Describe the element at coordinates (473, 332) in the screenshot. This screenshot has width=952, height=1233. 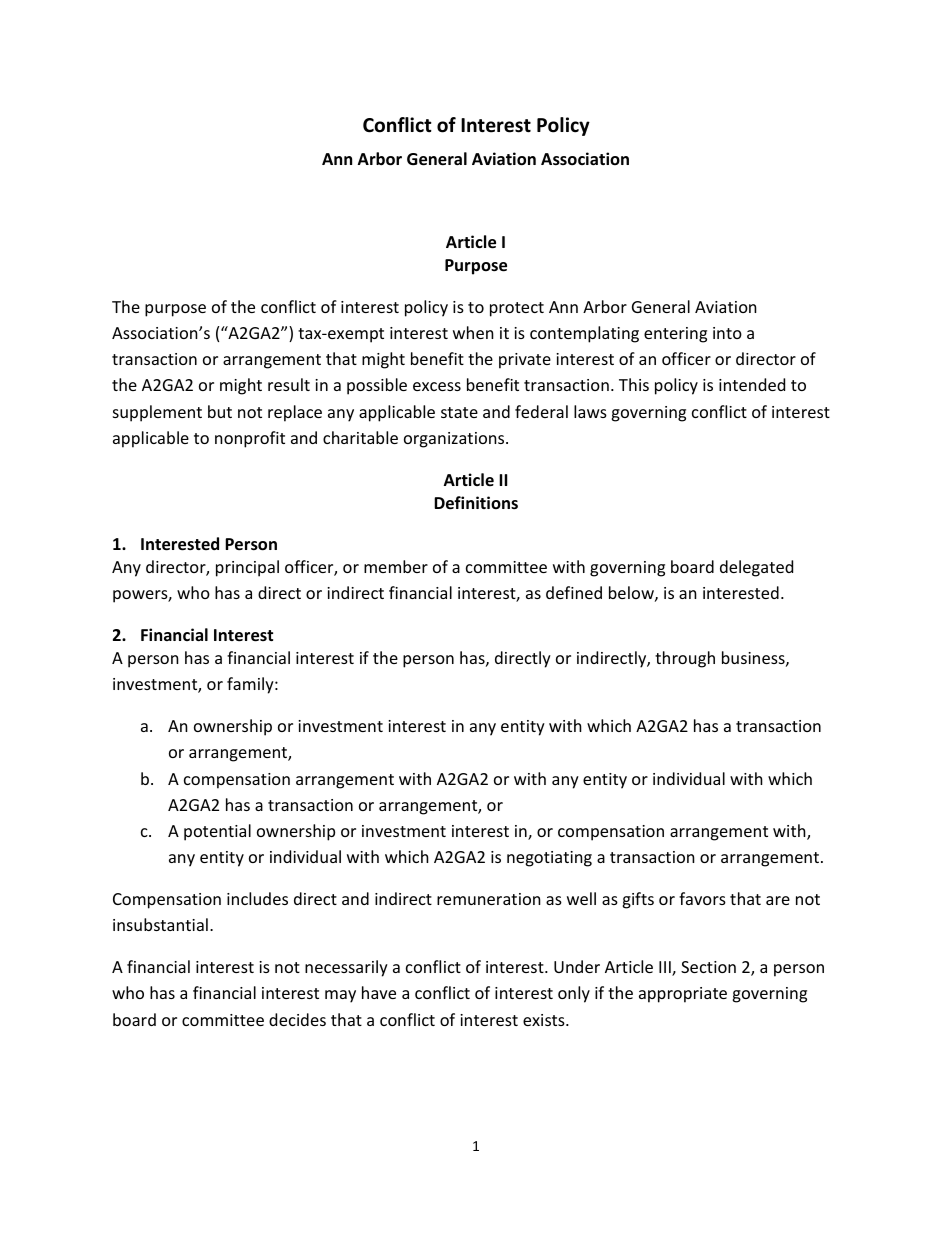
I see `when` at that location.
